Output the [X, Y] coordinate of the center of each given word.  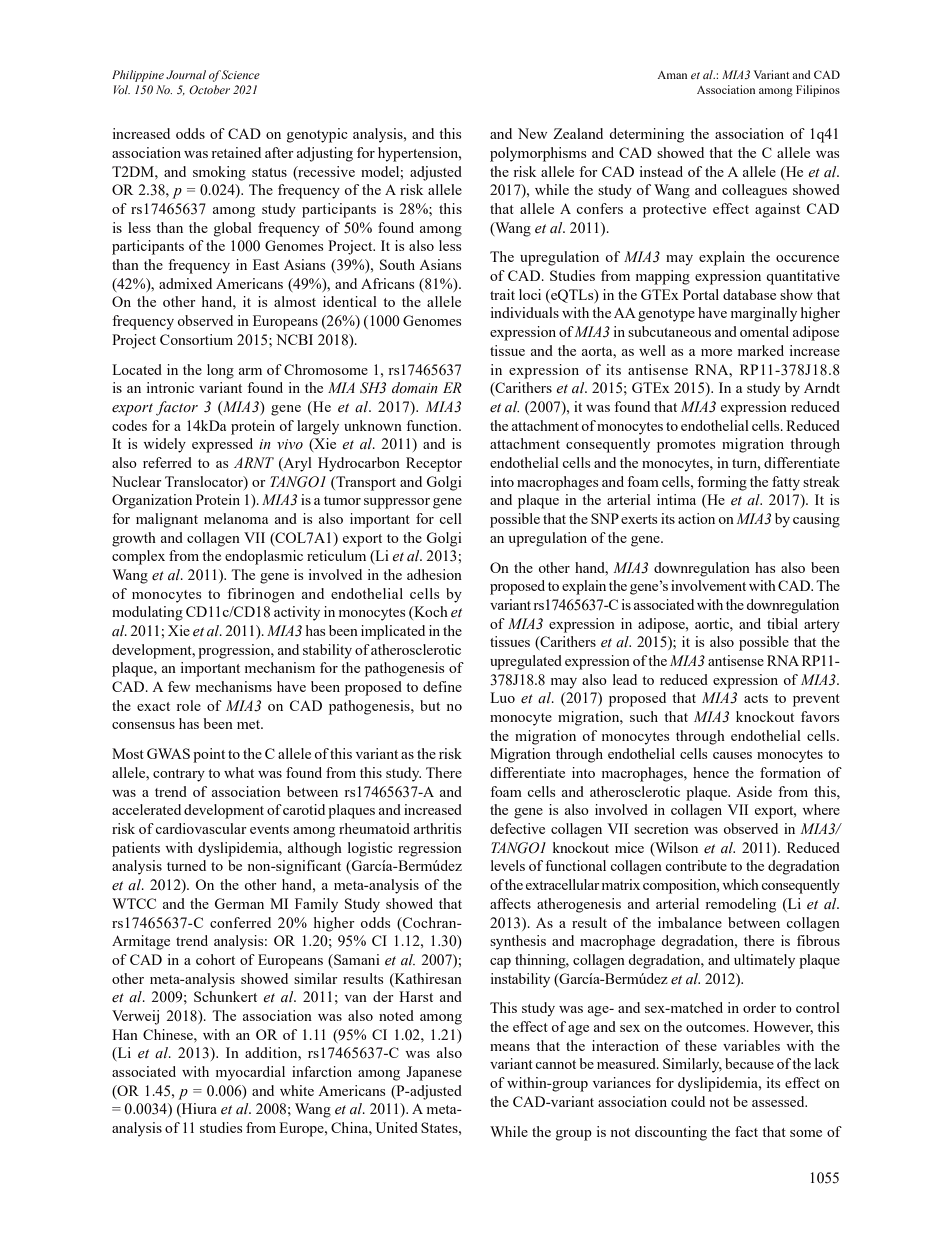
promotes [686, 446]
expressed [222, 445]
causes [732, 755]
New [532, 133]
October [209, 89]
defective [517, 828]
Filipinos [818, 91]
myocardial [250, 1073]
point [209, 755]
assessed [779, 1101]
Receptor [434, 464]
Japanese [434, 1073]
